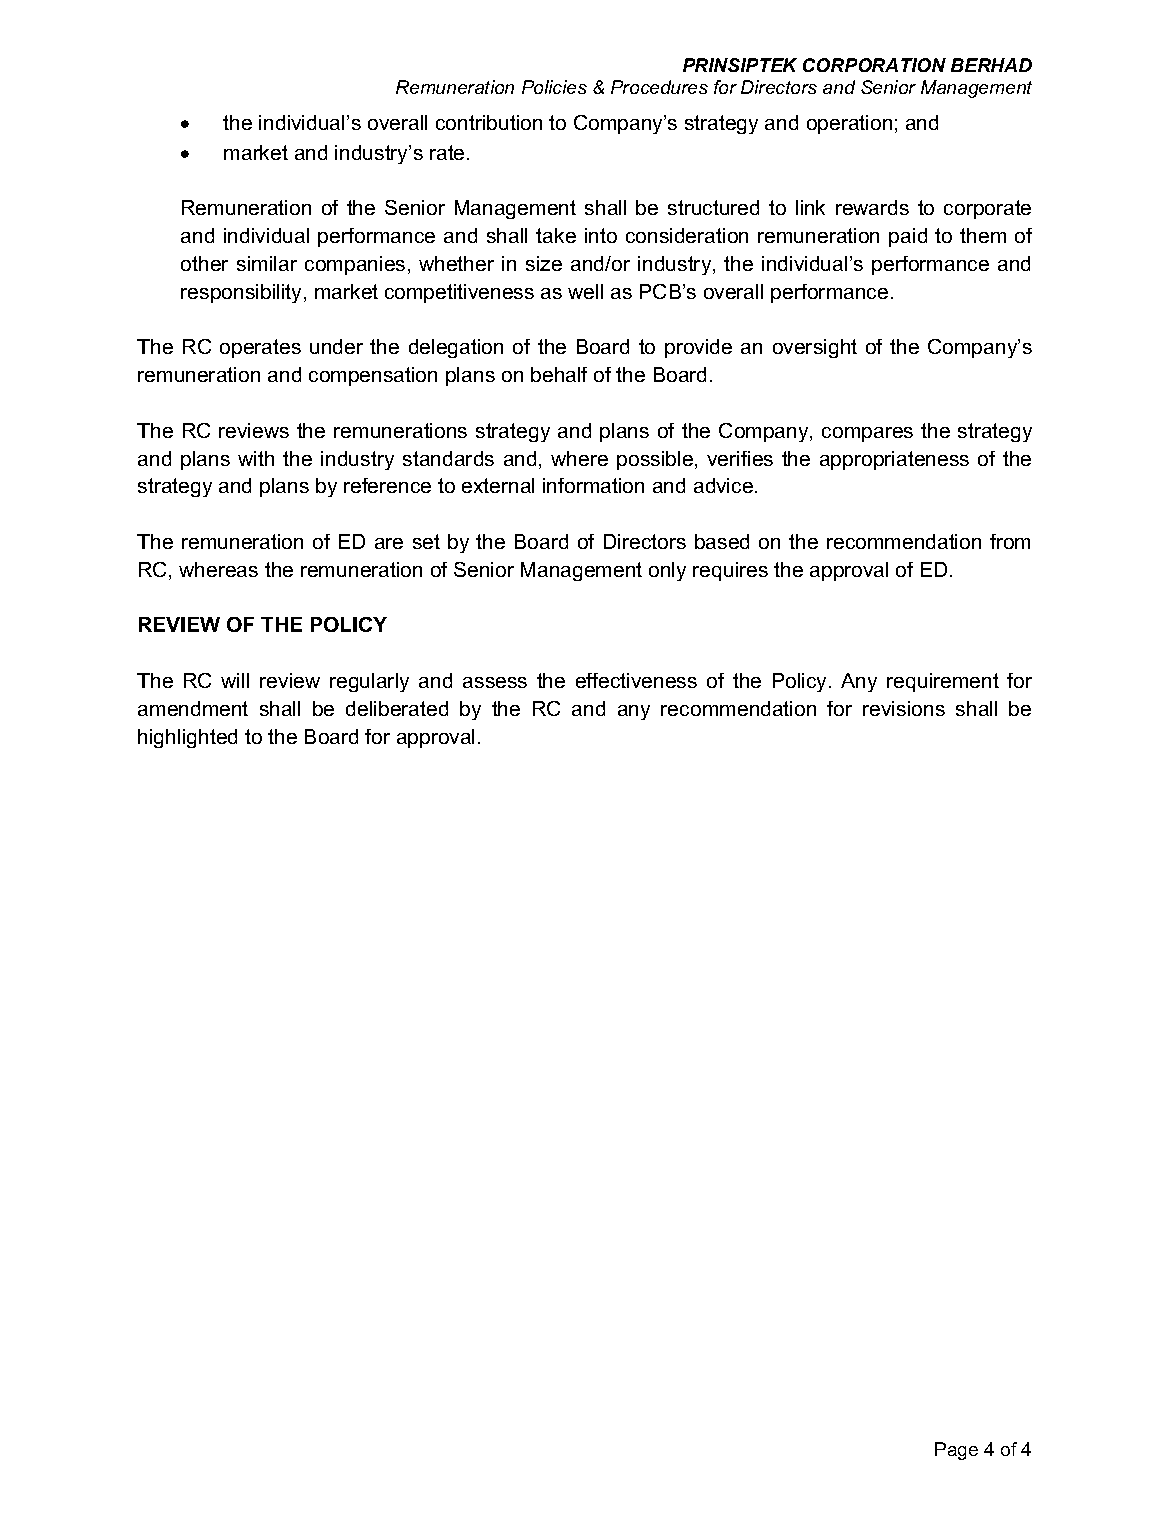  What do you see at coordinates (874, 65) in the document?
I see `CORPORATION` at bounding box center [874, 65].
